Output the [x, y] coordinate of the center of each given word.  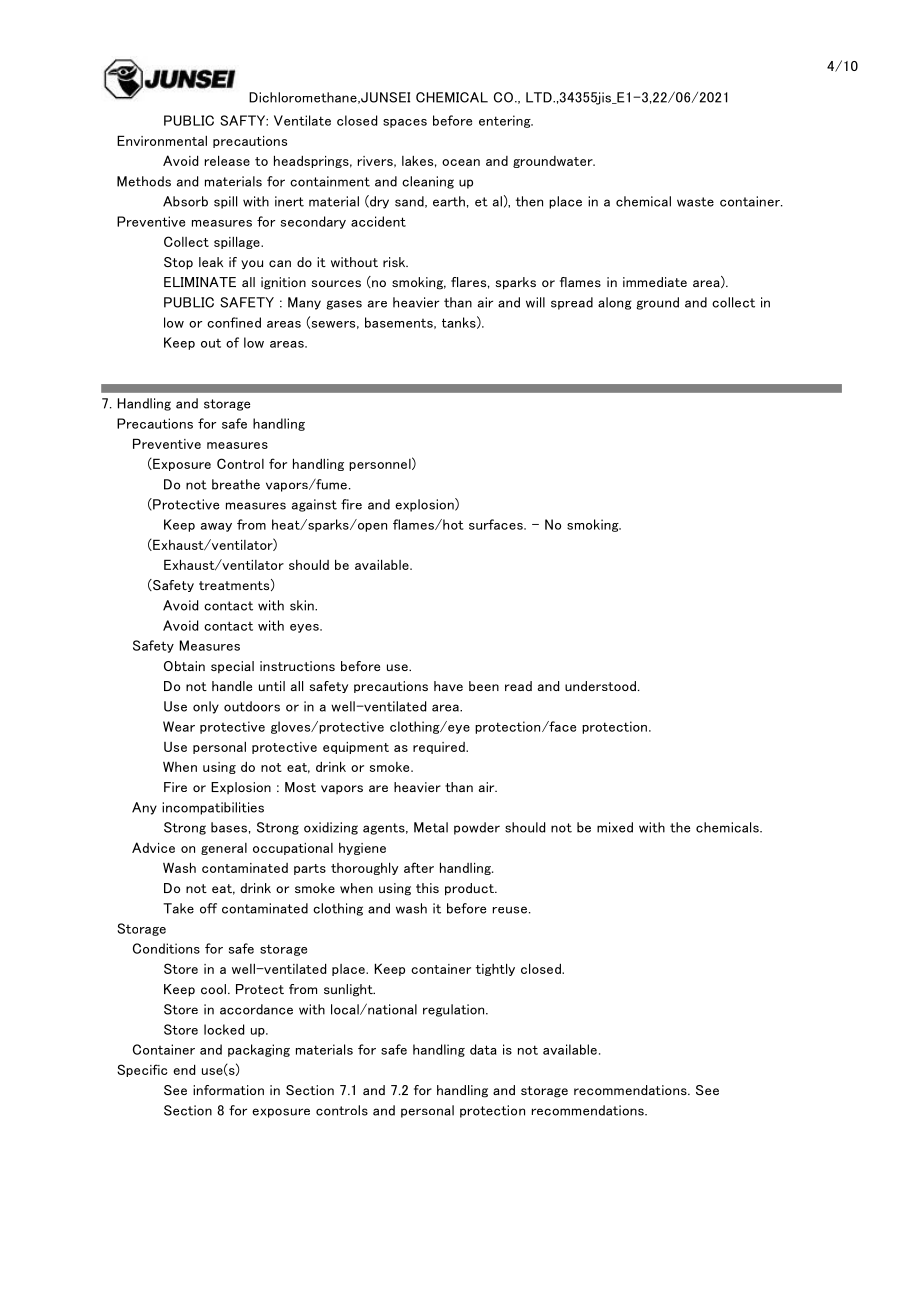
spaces [405, 123]
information [228, 1090]
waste [695, 202]
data [483, 1049]
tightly [495, 969]
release [227, 160]
